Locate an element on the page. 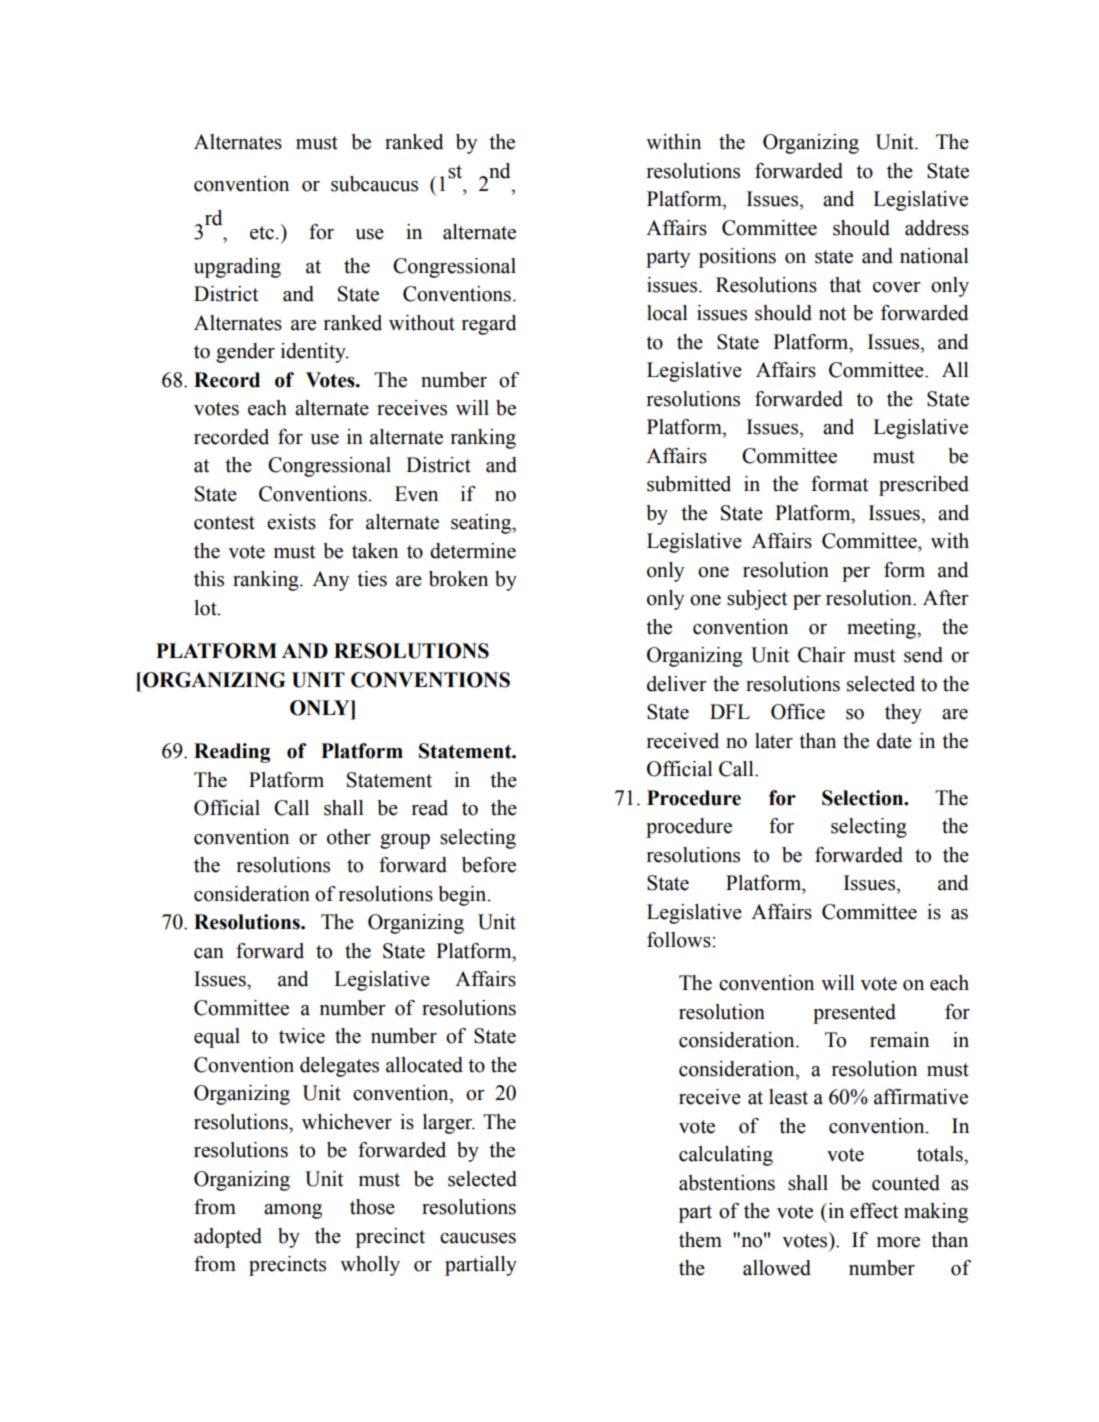 The width and height of the page is (1099, 1422). effect is located at coordinates (874, 1211).
